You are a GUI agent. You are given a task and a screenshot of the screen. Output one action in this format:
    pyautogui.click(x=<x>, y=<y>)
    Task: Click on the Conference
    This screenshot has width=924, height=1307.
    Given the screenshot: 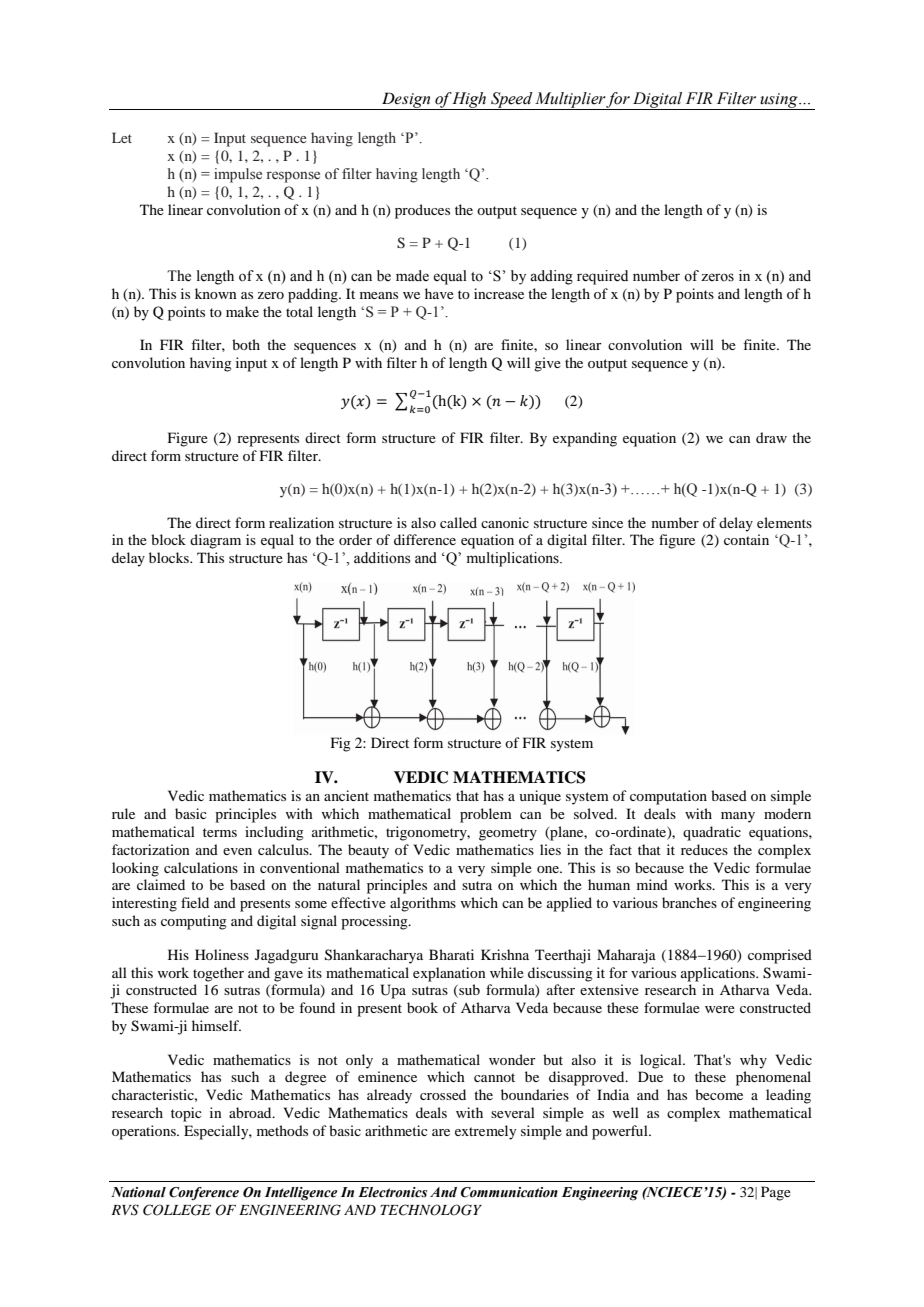 What is the action you would take?
    pyautogui.click(x=204, y=1193)
